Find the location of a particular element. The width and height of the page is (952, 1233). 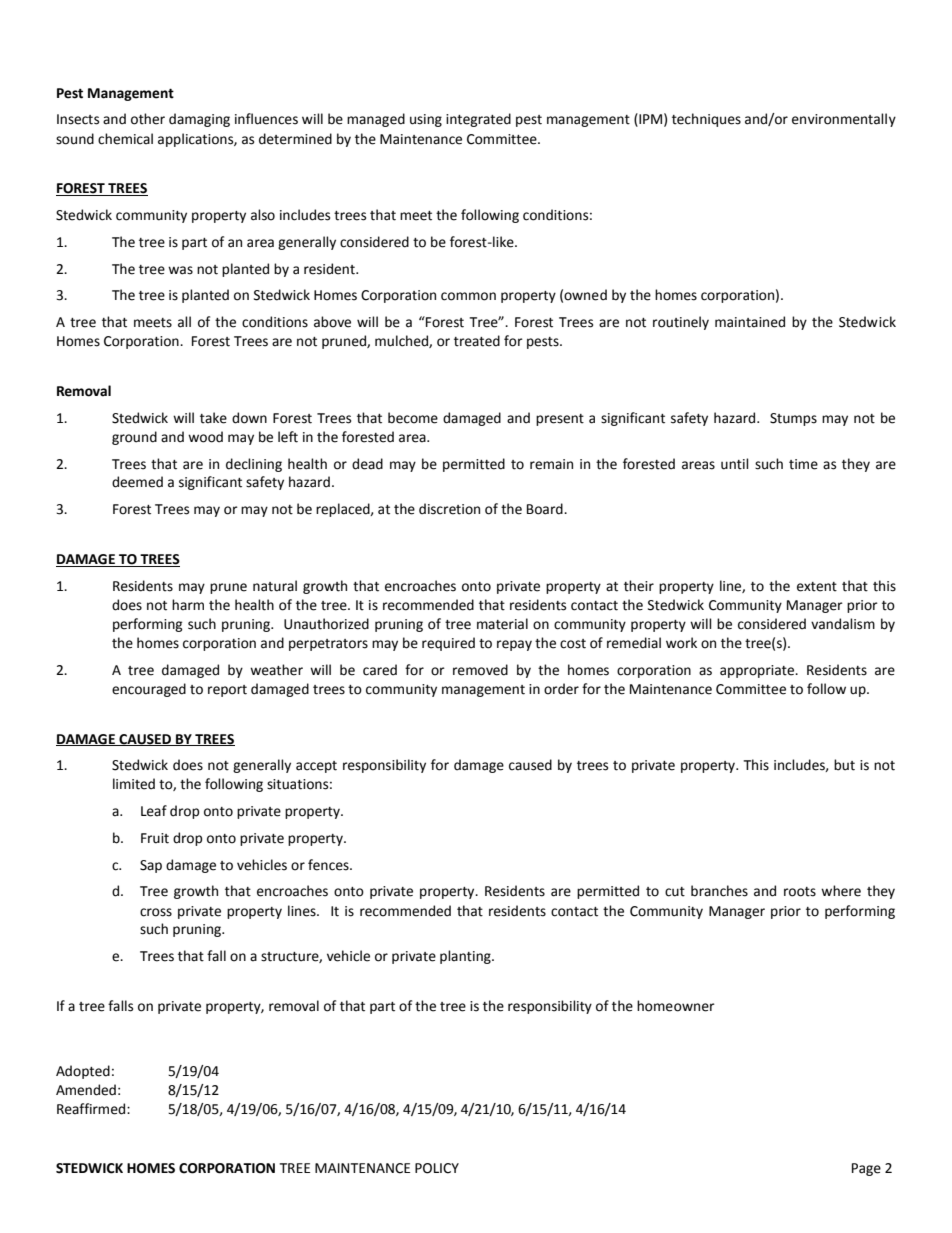

Stumps is located at coordinates (793, 419).
